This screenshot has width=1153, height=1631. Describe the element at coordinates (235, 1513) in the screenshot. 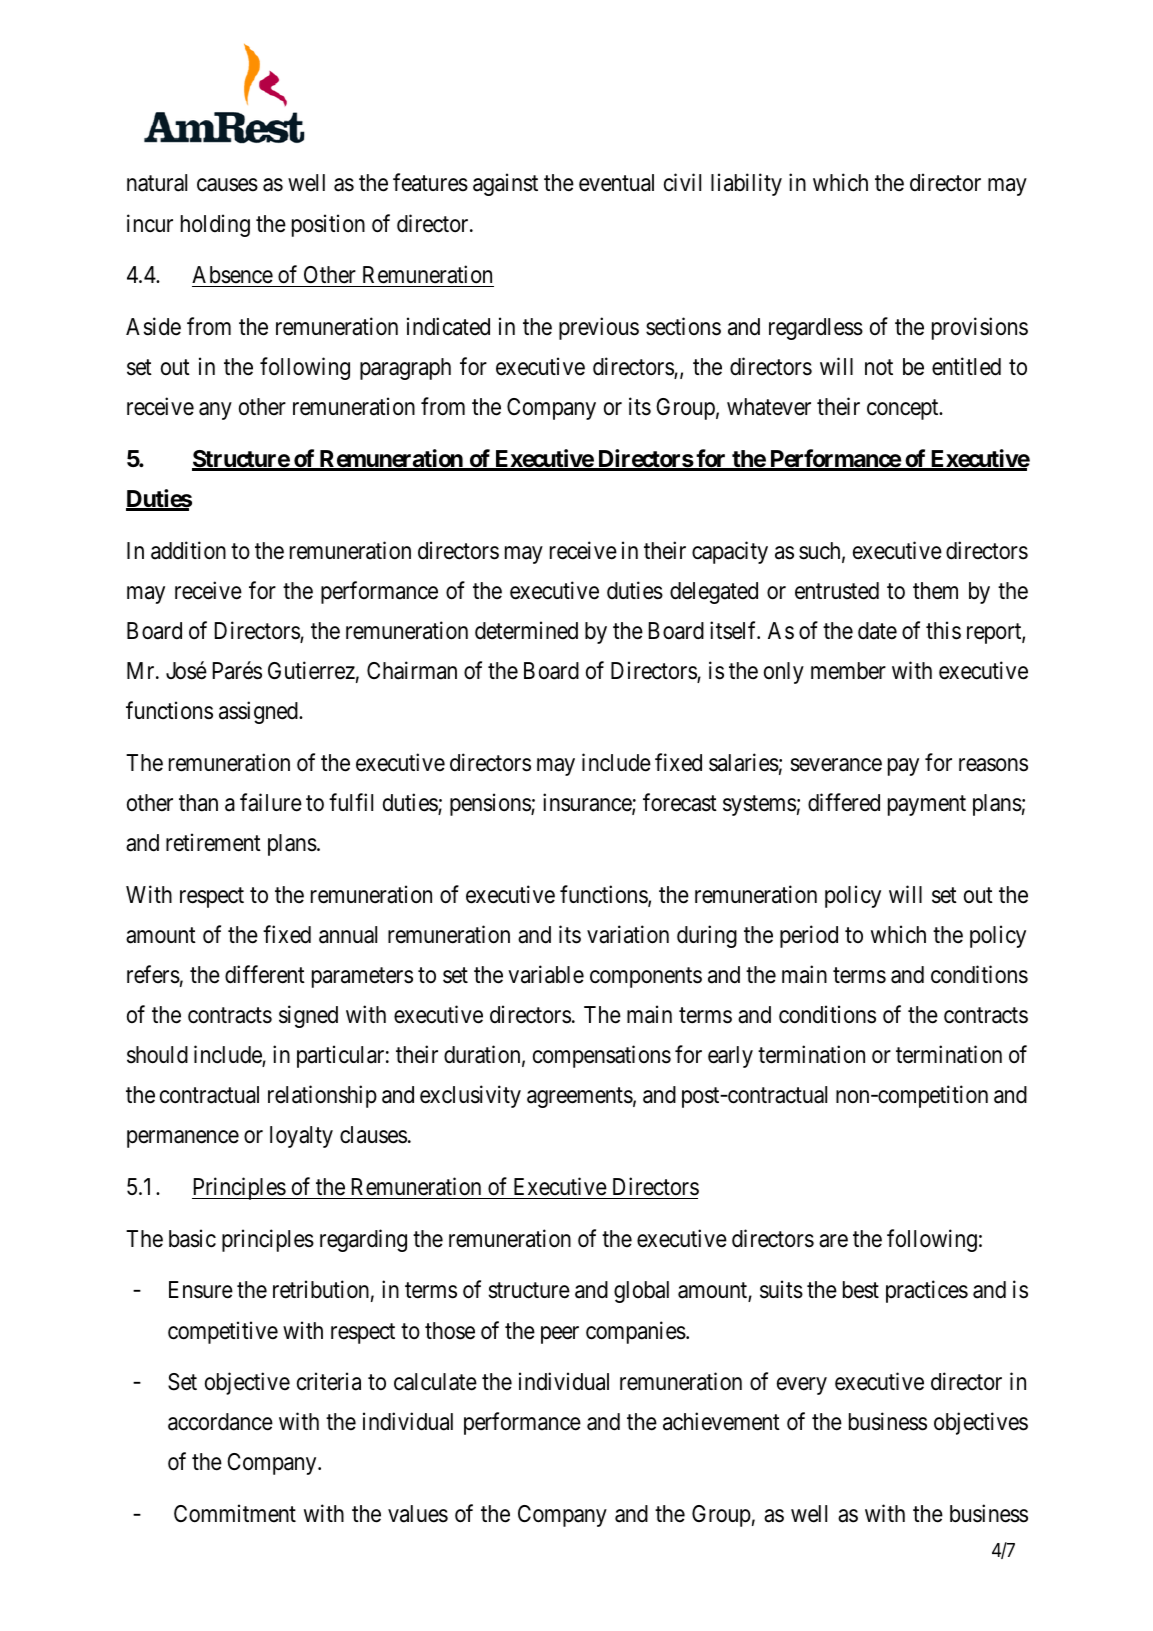

I see `Commitment` at that location.
